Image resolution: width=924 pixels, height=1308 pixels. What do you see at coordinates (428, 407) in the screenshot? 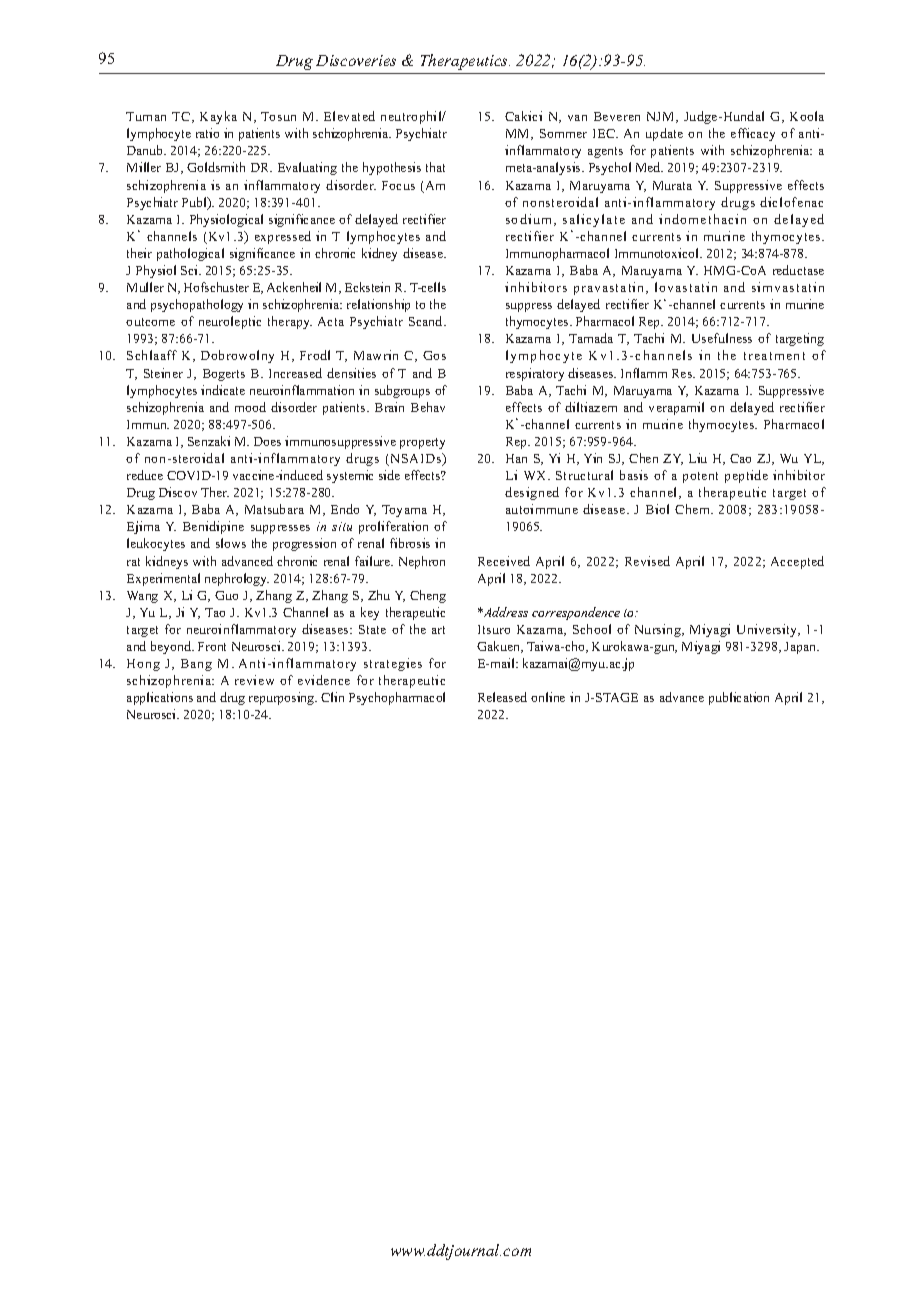
I see `Behav` at bounding box center [428, 407].
